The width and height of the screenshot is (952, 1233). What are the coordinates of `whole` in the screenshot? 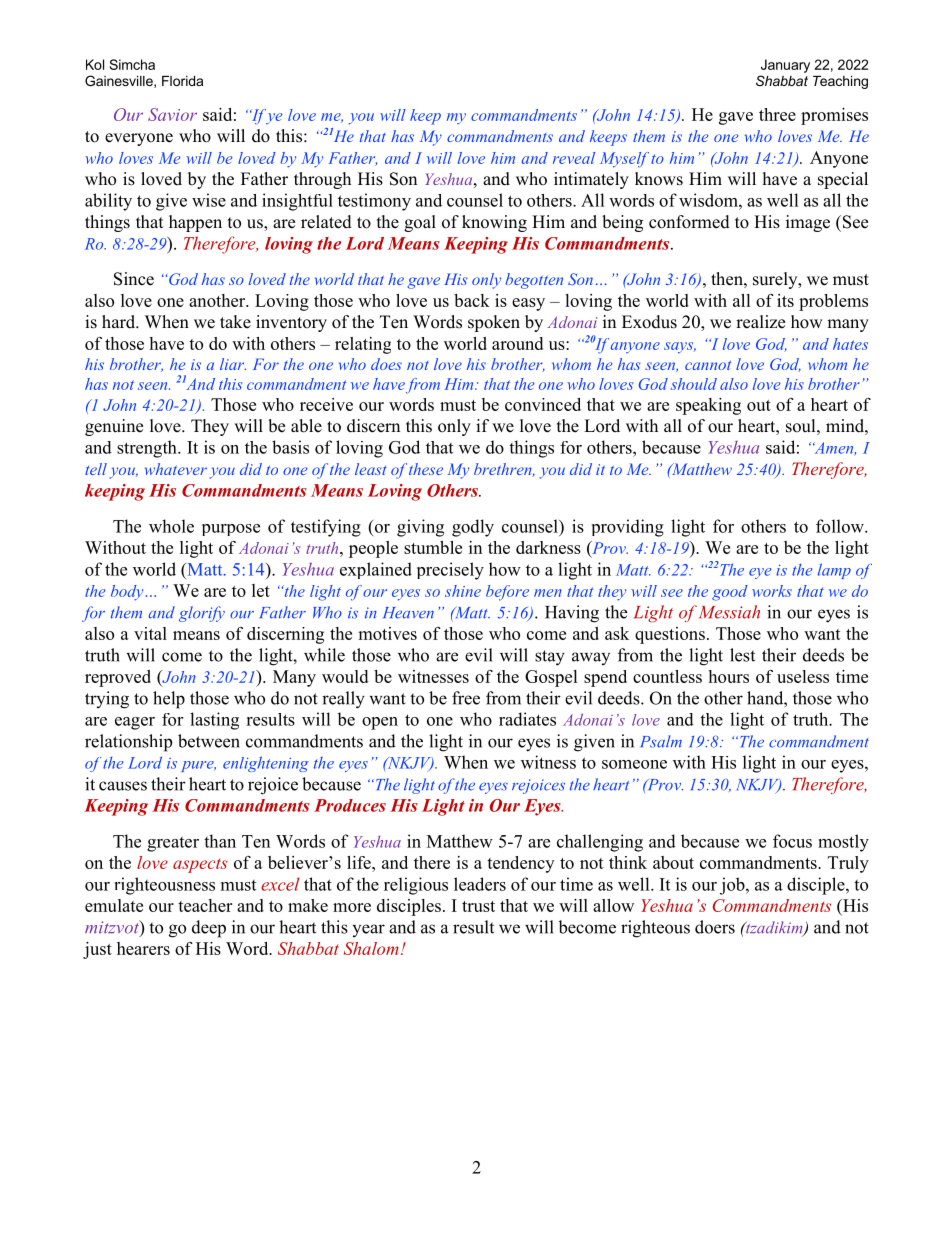 It's located at (171, 526).
